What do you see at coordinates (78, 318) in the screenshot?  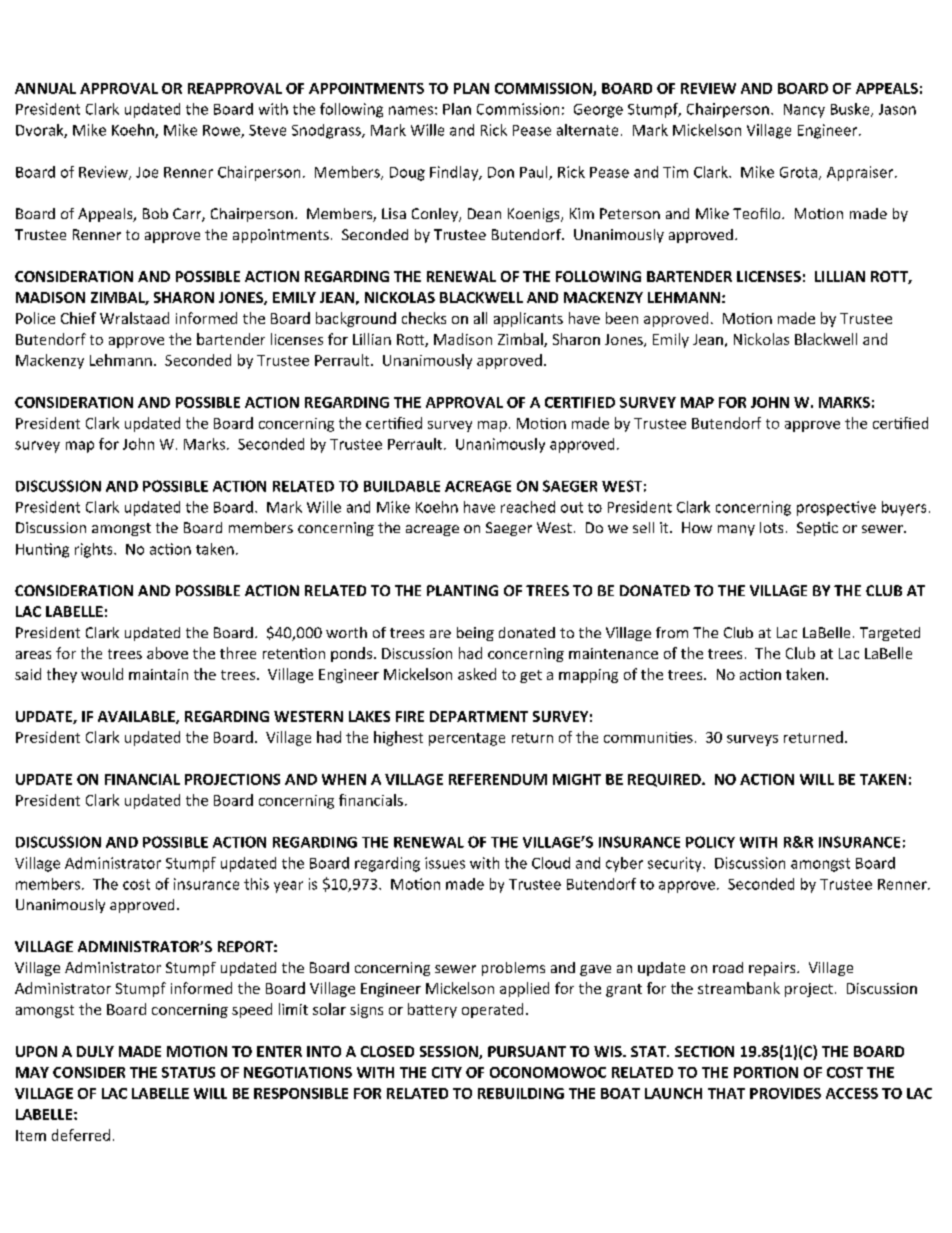 I see `Chief` at bounding box center [78, 318].
